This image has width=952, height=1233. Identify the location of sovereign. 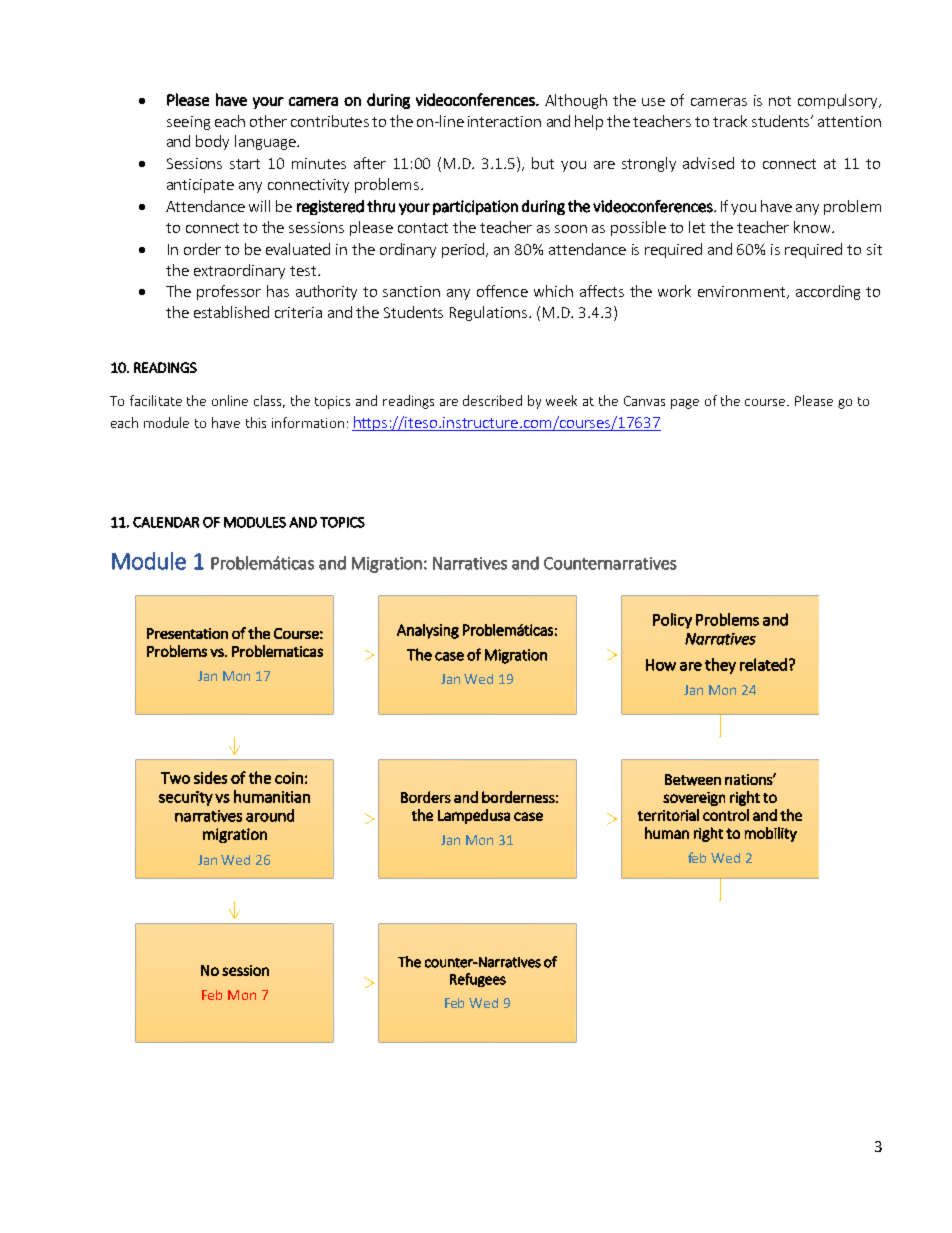
(694, 799).
